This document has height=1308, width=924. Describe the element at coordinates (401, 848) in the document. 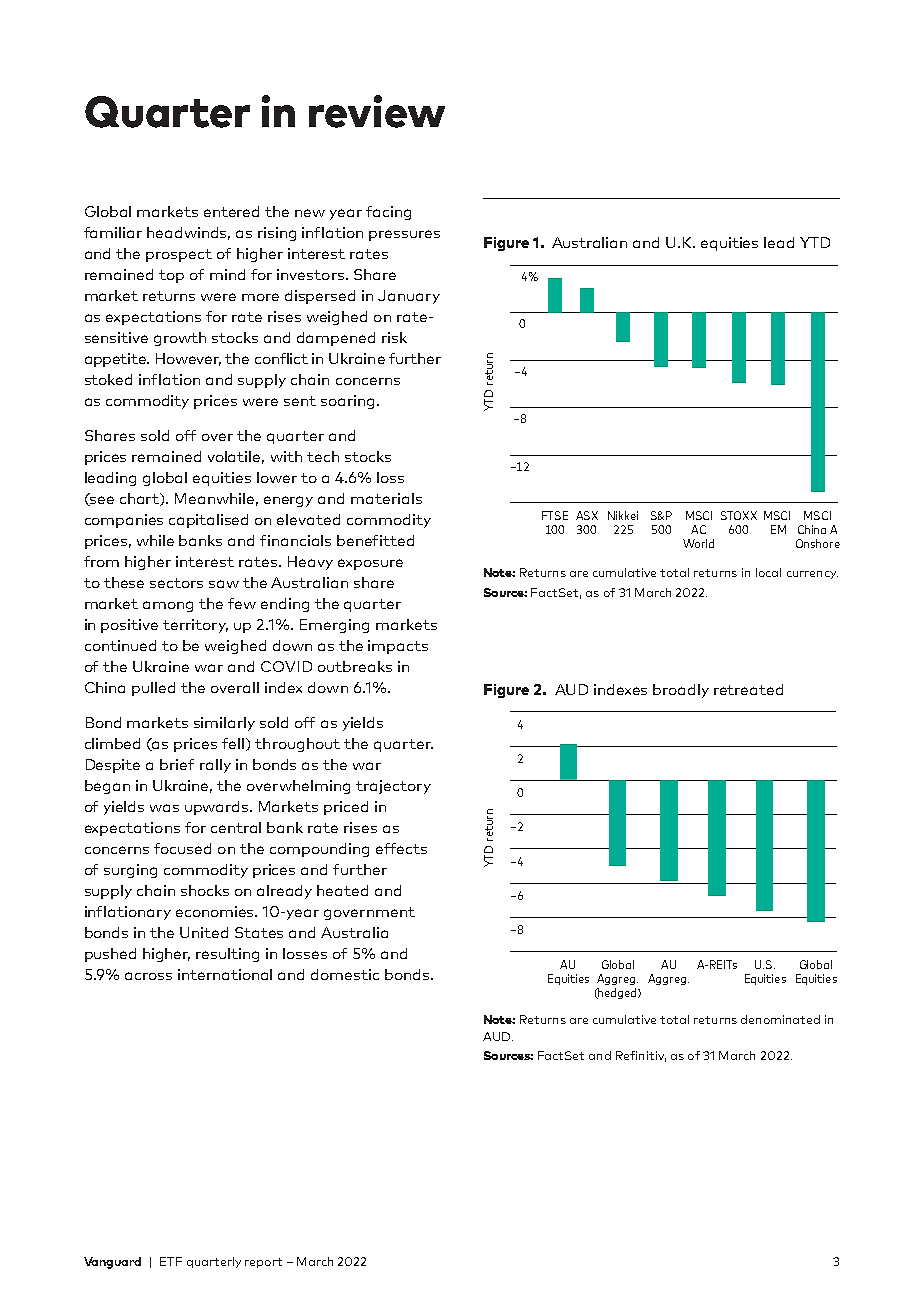

I see `effects` at that location.
